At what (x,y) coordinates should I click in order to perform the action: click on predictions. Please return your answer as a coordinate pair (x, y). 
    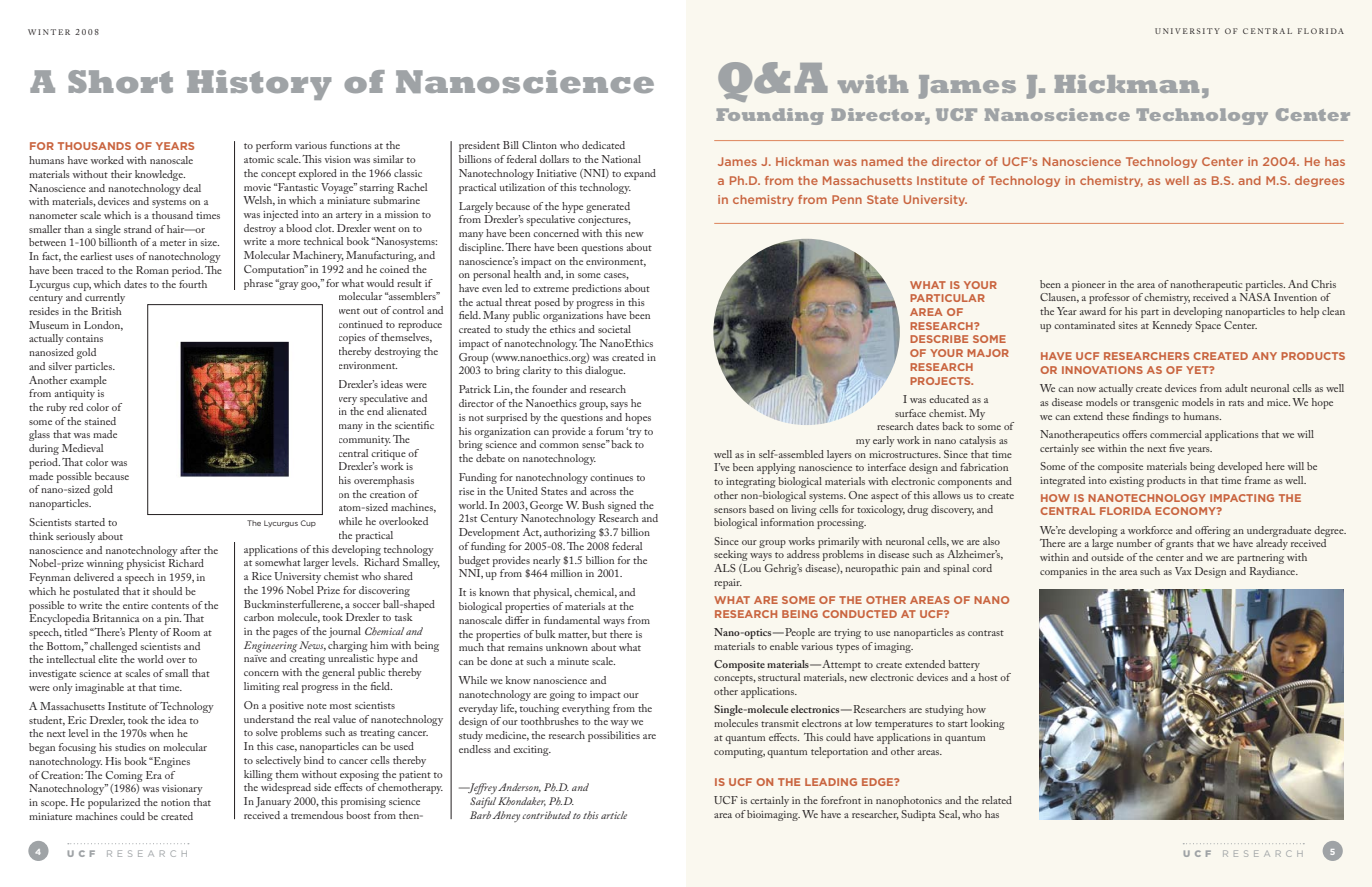
    Looking at the image, I should click on (597, 289).
